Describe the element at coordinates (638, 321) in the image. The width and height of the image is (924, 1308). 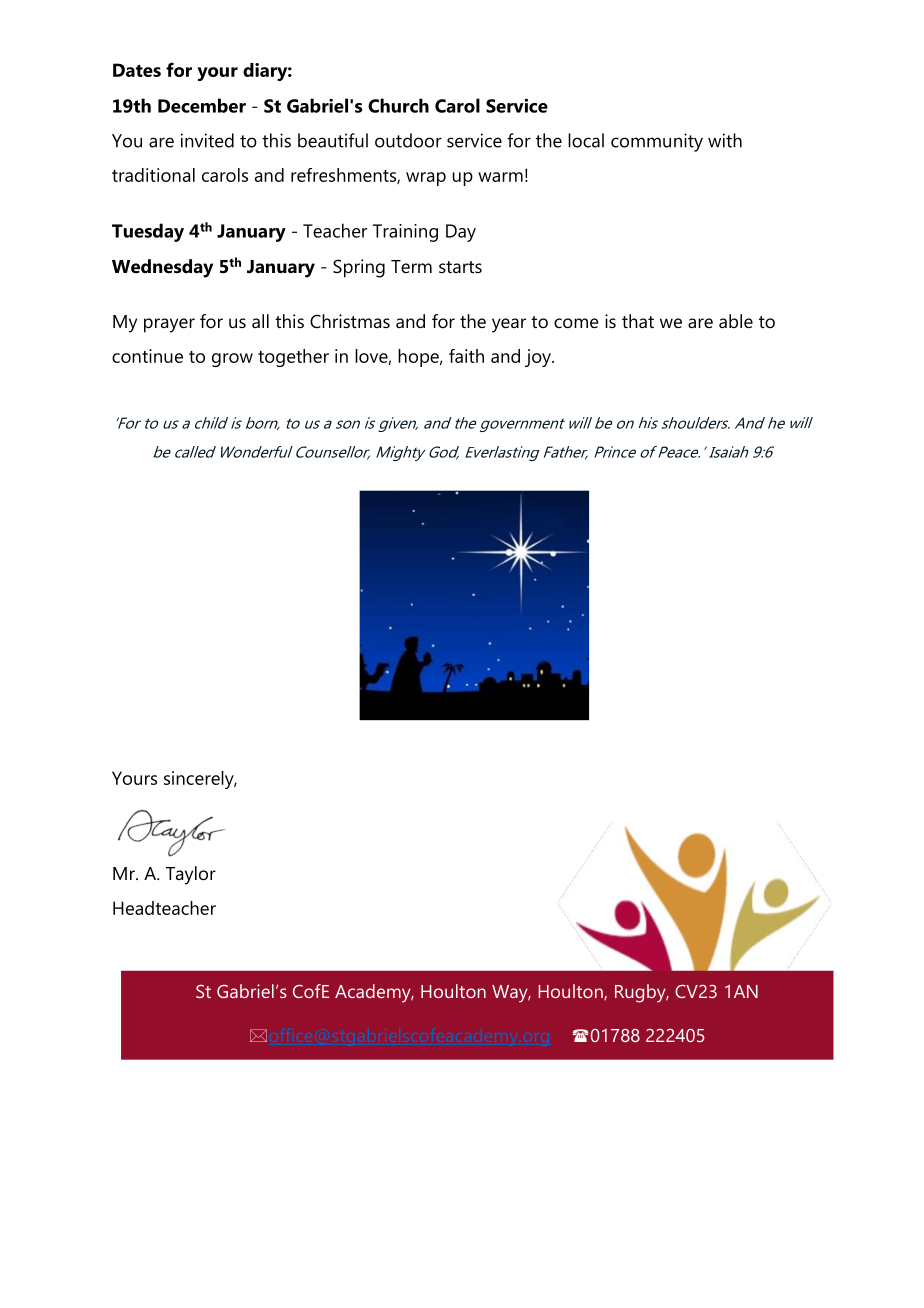
I see `that` at that location.
